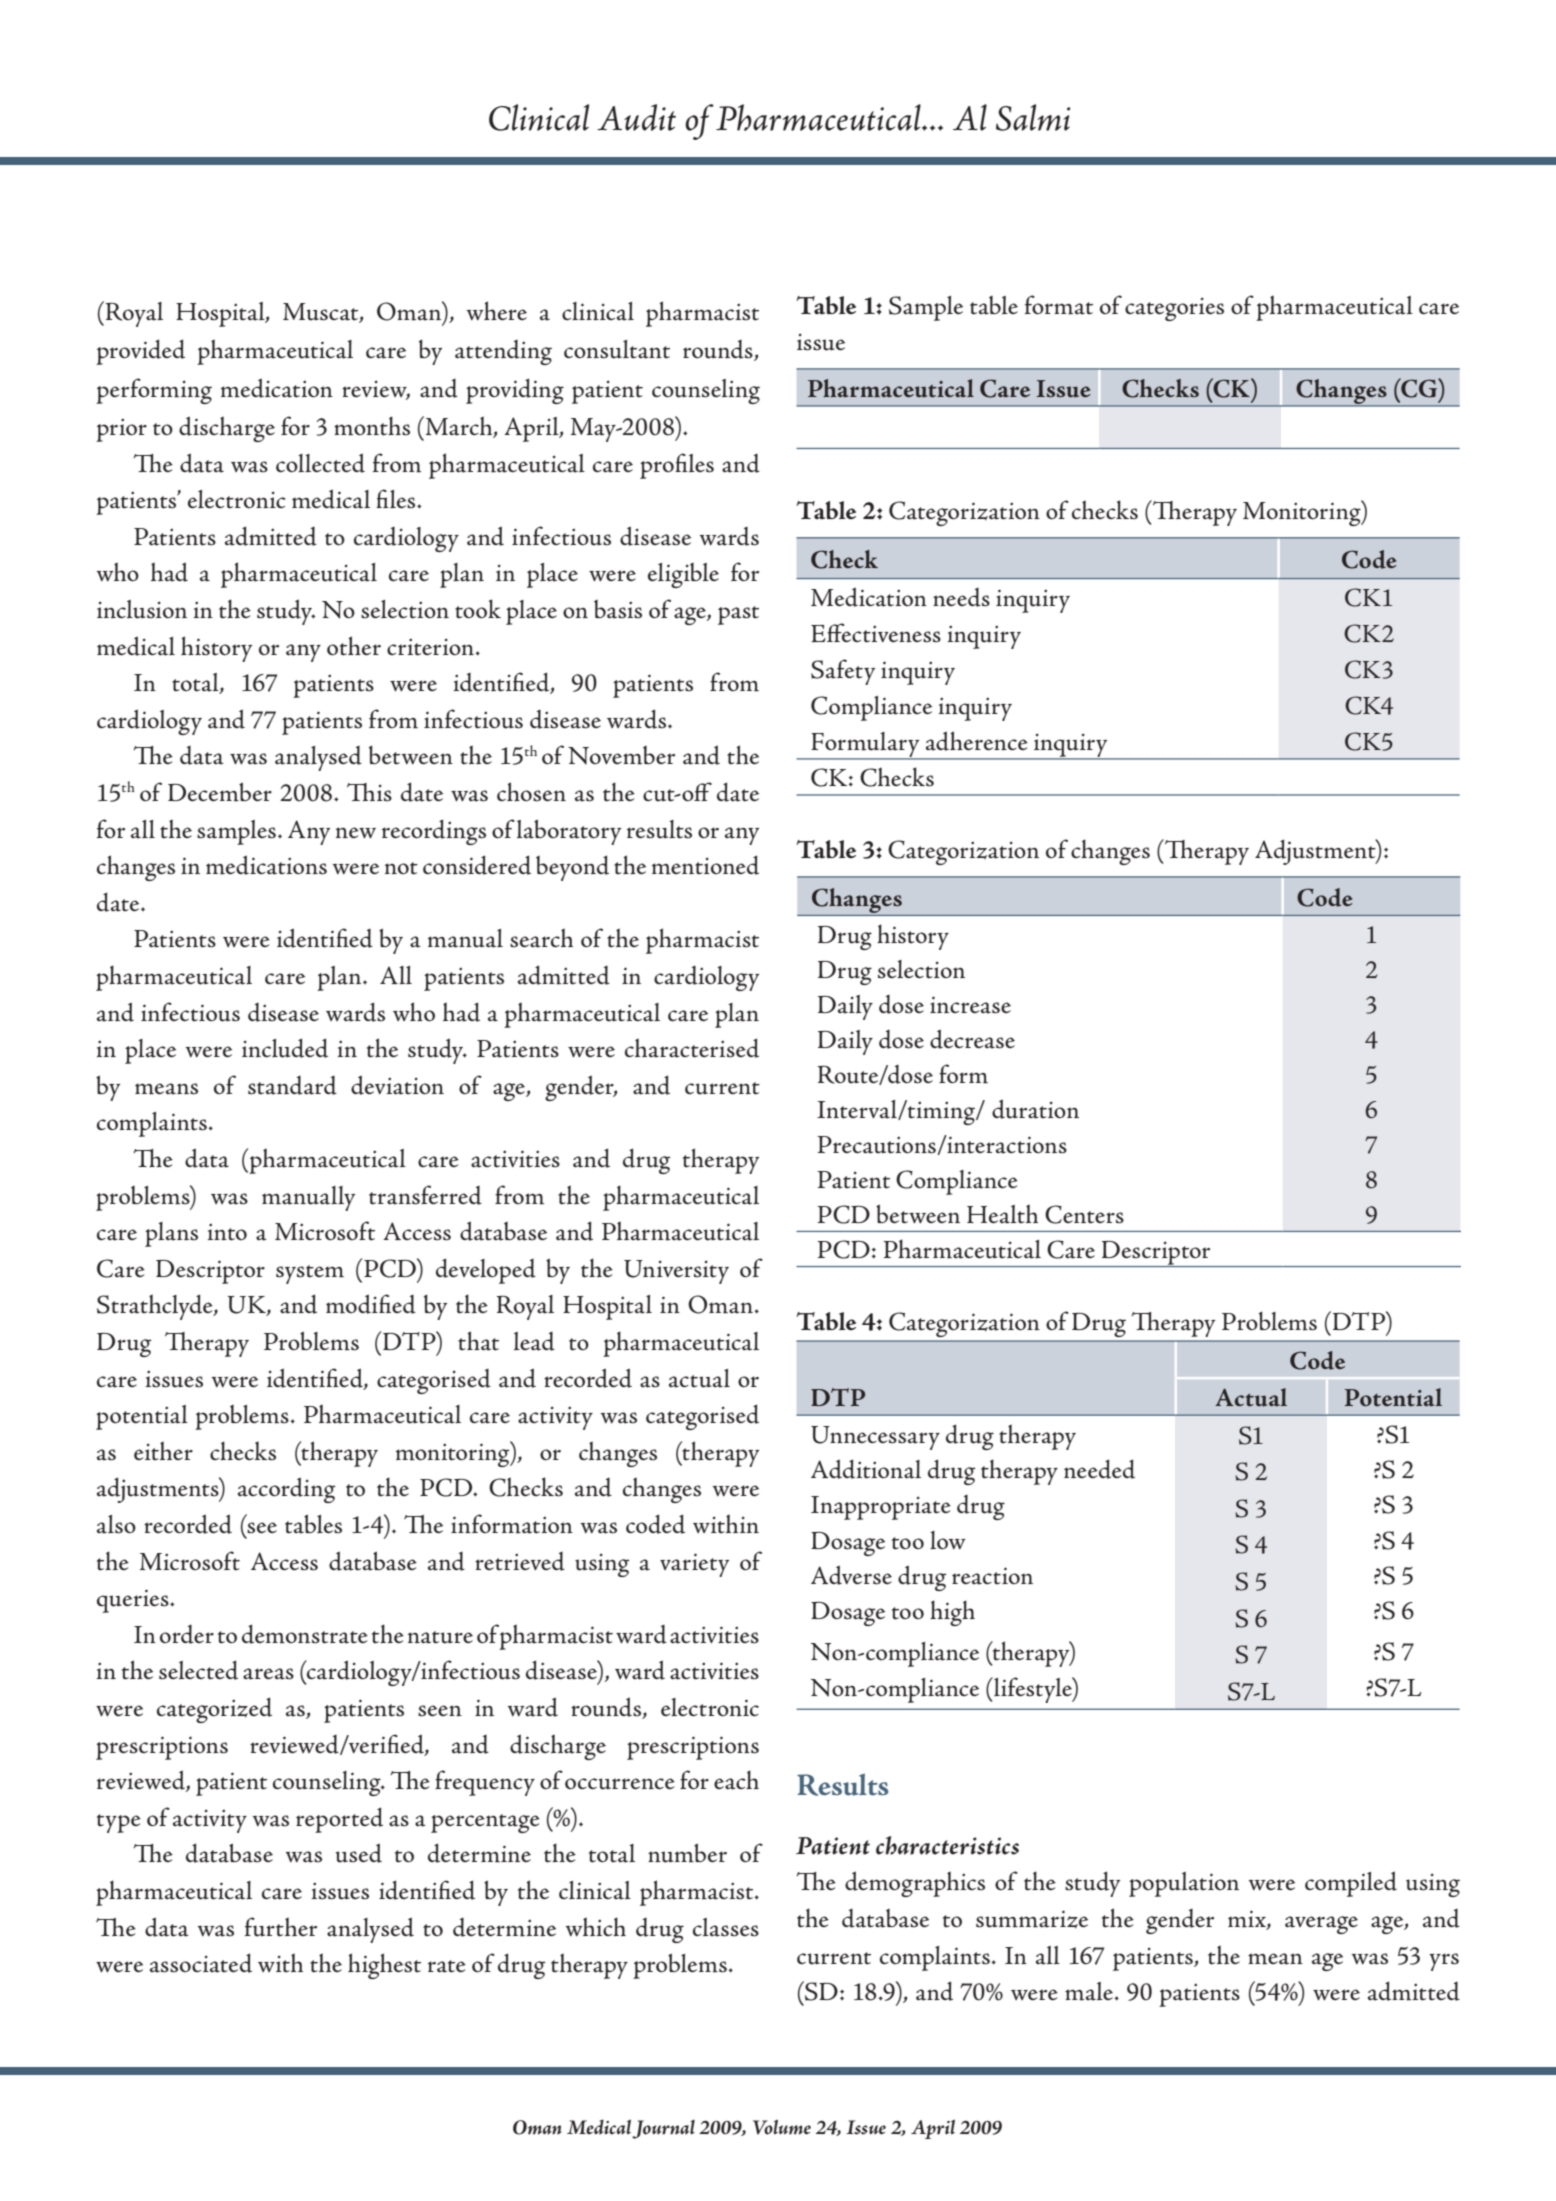 This screenshot has width=1556, height=2201. Describe the element at coordinates (140, 352) in the screenshot. I see `provided` at that location.
